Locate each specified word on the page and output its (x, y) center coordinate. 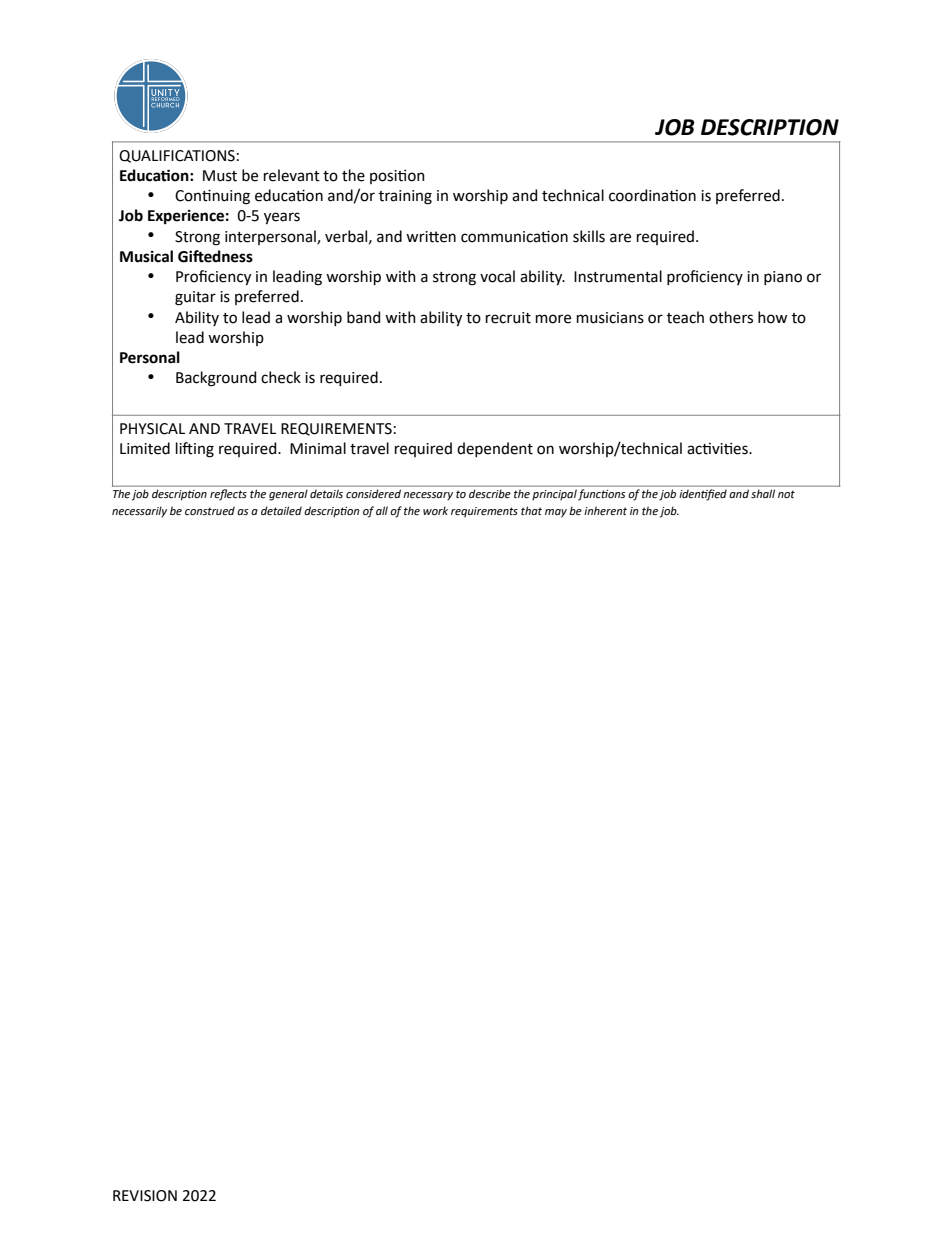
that (531, 510)
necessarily (139, 512)
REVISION (145, 1196)
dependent (495, 449)
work (435, 510)
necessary (428, 496)
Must (220, 176)
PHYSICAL (152, 429)
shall (763, 493)
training (405, 197)
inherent (605, 510)
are (620, 238)
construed (210, 510)
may (556, 513)
